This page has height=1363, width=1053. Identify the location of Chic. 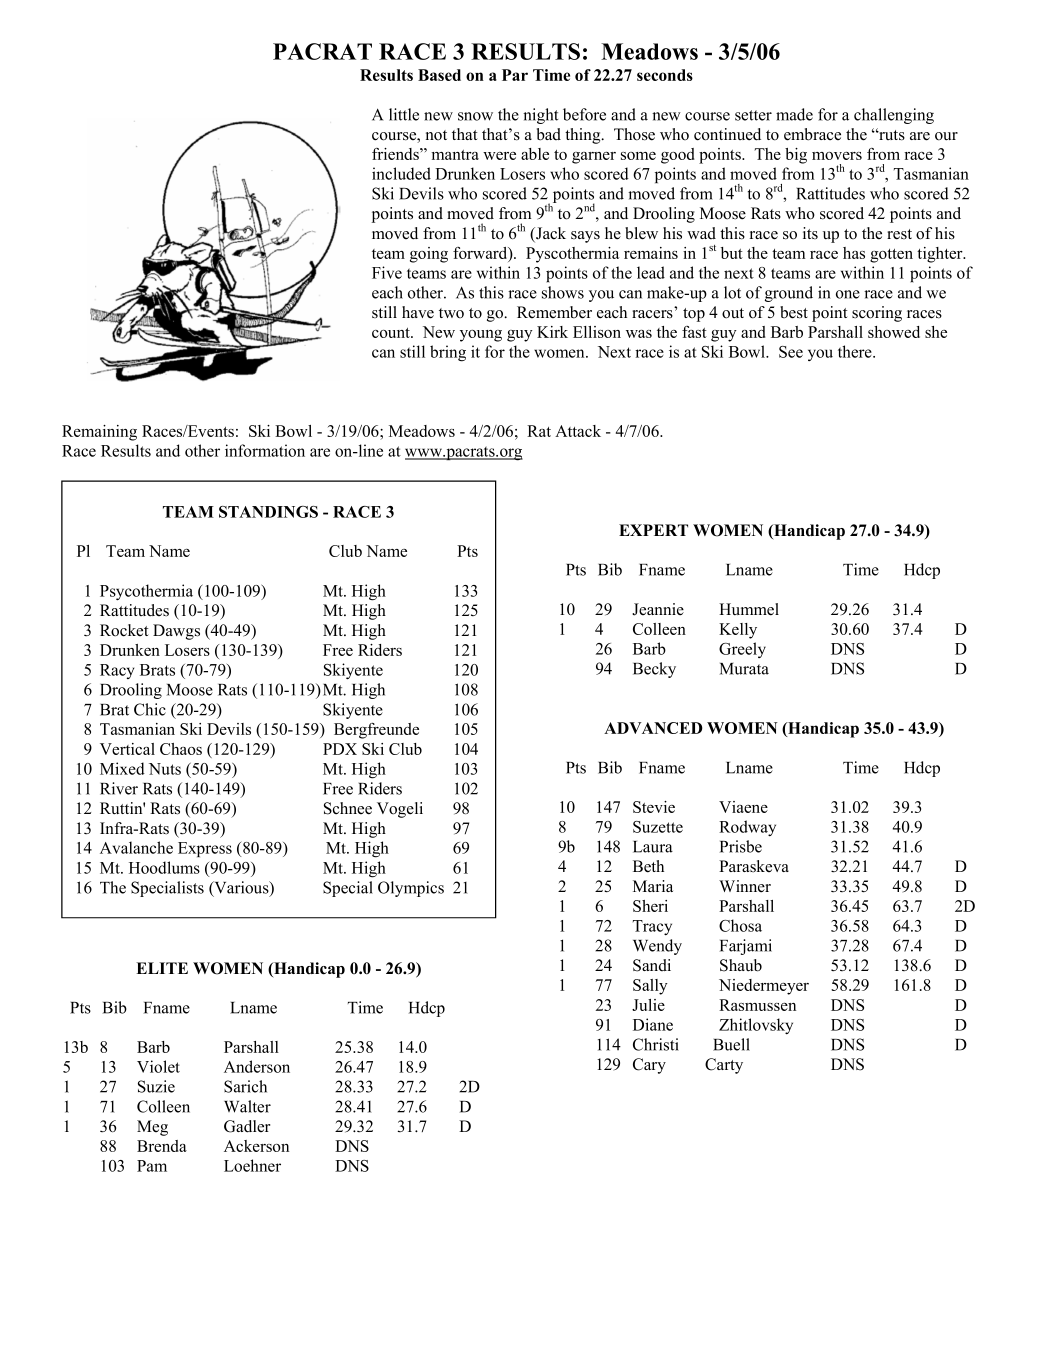
(150, 709).
